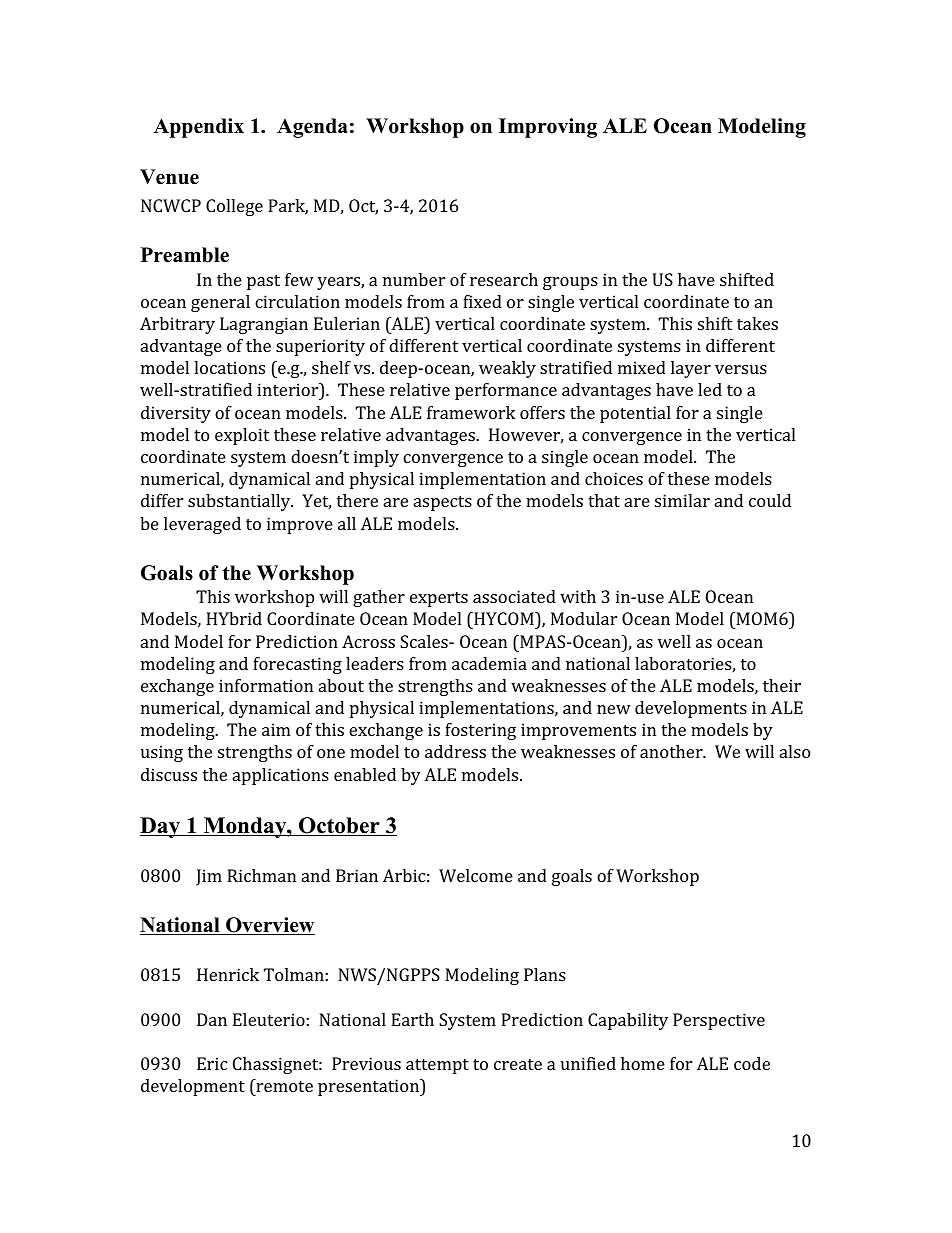 Image resolution: width=952 pixels, height=1233 pixels. What do you see at coordinates (548, 128) in the document?
I see `Improving` at bounding box center [548, 128].
